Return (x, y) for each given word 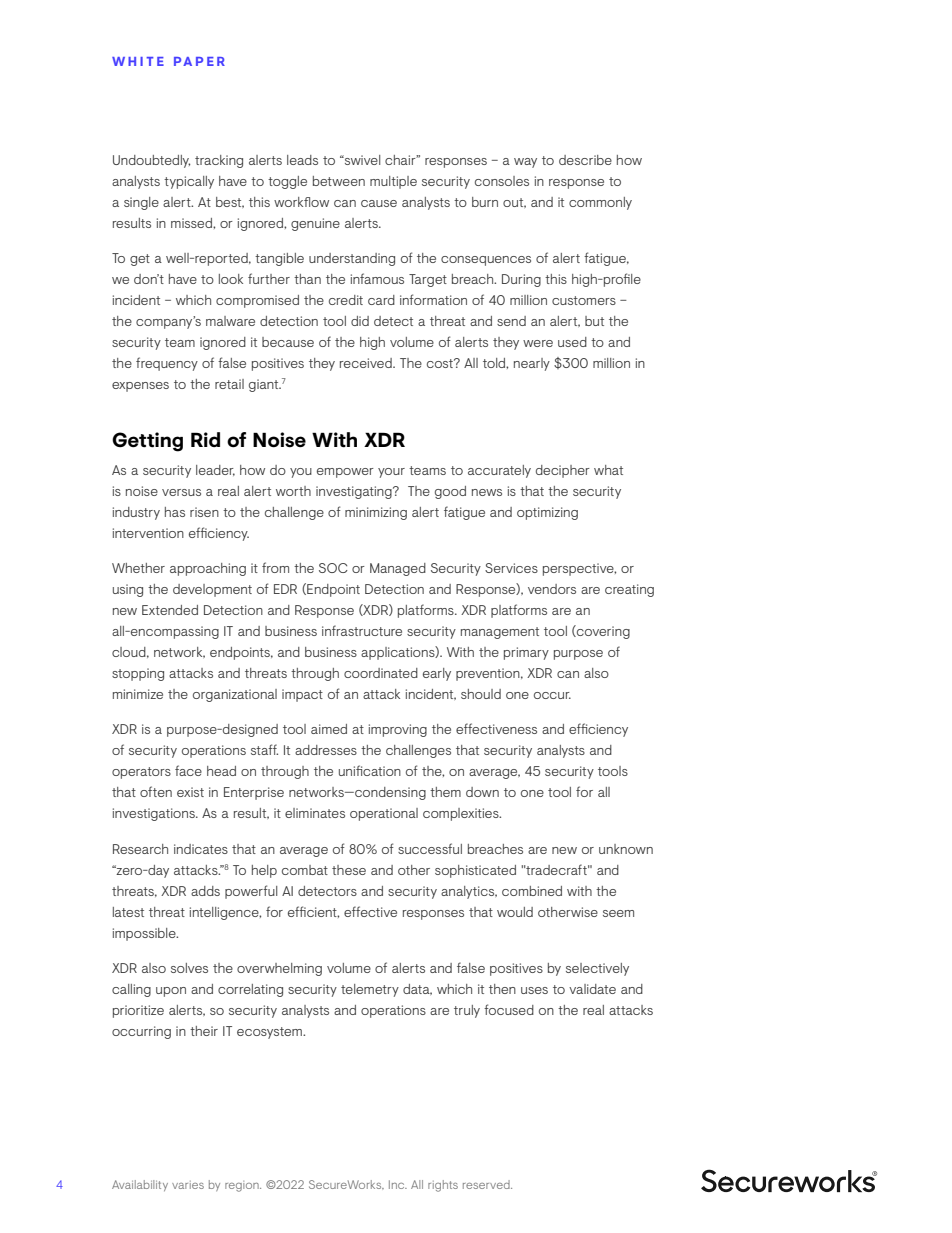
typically (189, 182)
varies (188, 1185)
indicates (201, 849)
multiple (393, 182)
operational (384, 814)
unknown (626, 849)
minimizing (376, 513)
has (175, 512)
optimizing (547, 513)
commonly (600, 203)
